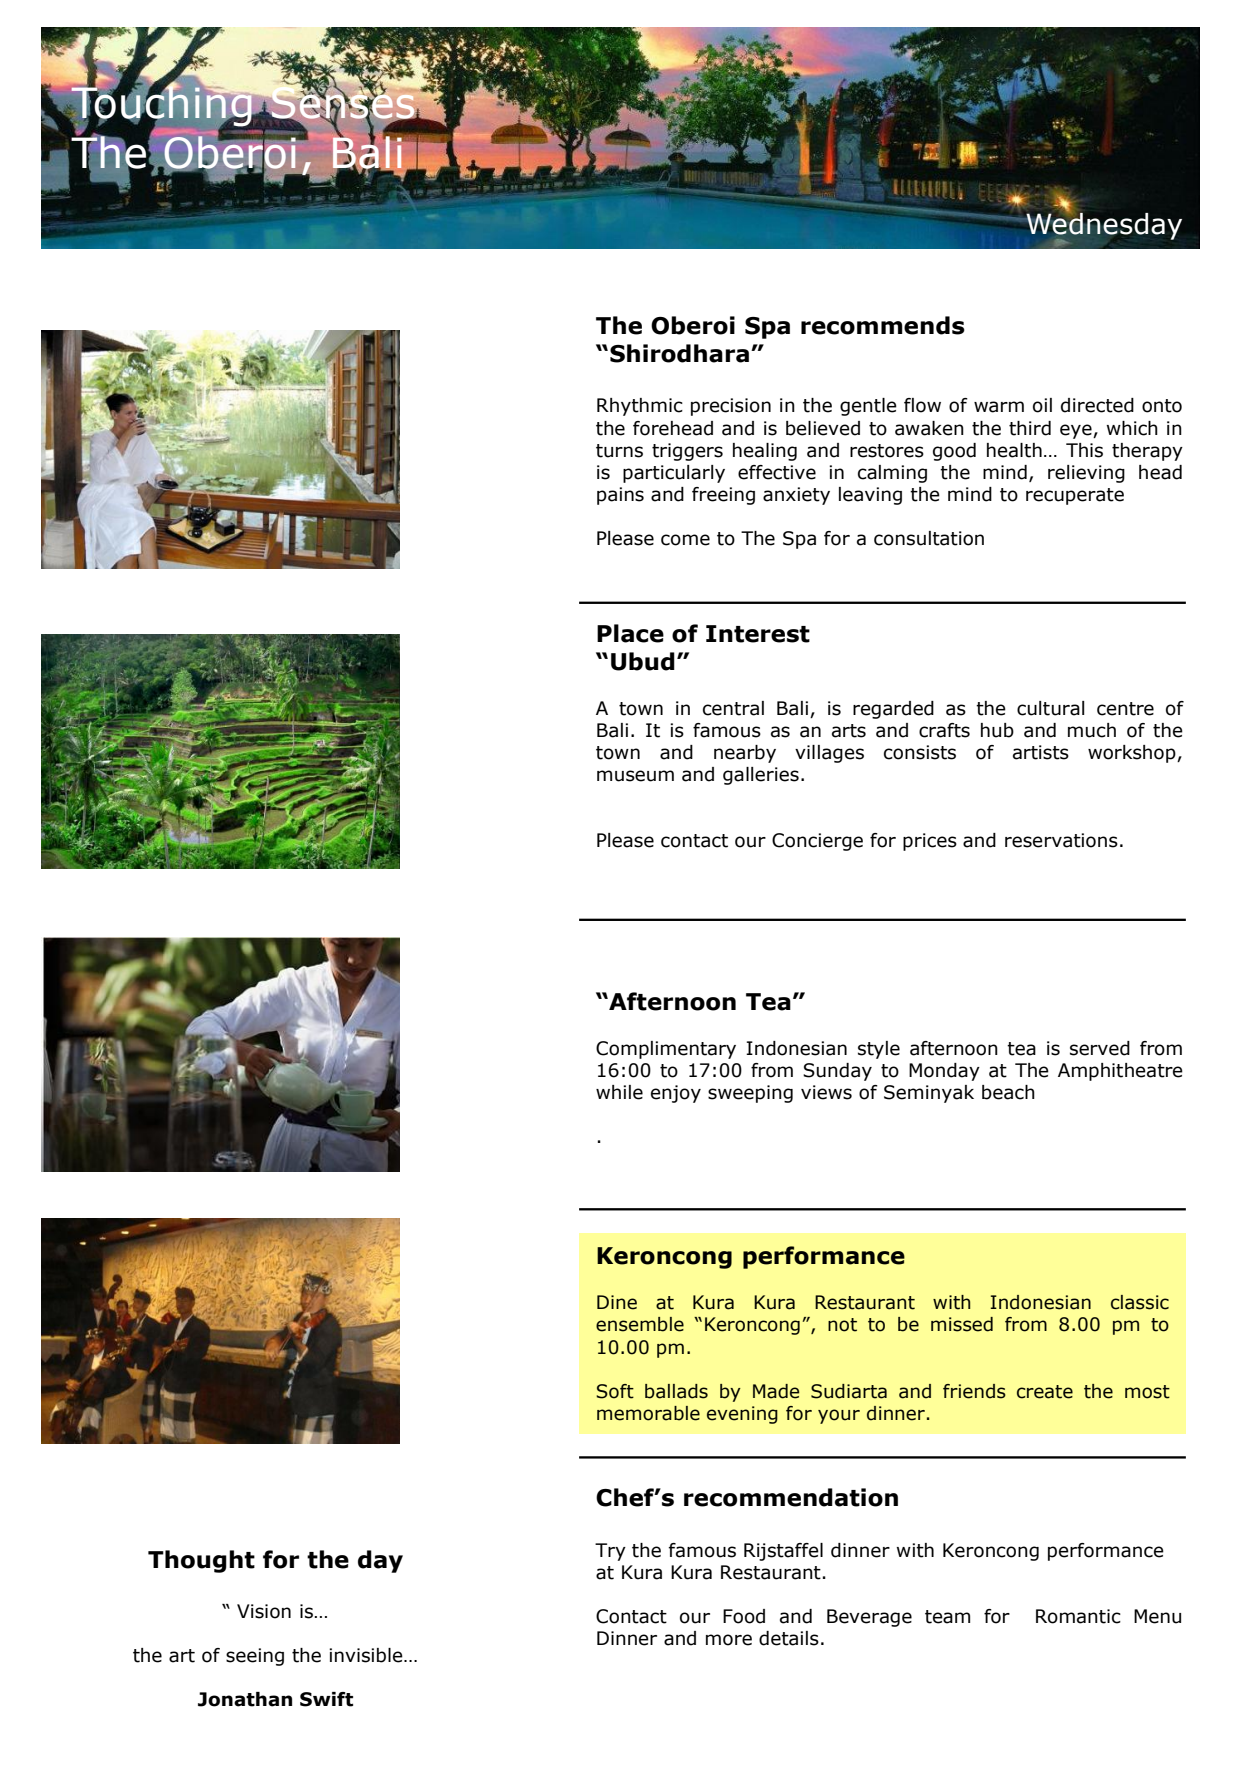 The height and width of the document is (1792, 1241). I want to click on served, so click(1100, 1048).
